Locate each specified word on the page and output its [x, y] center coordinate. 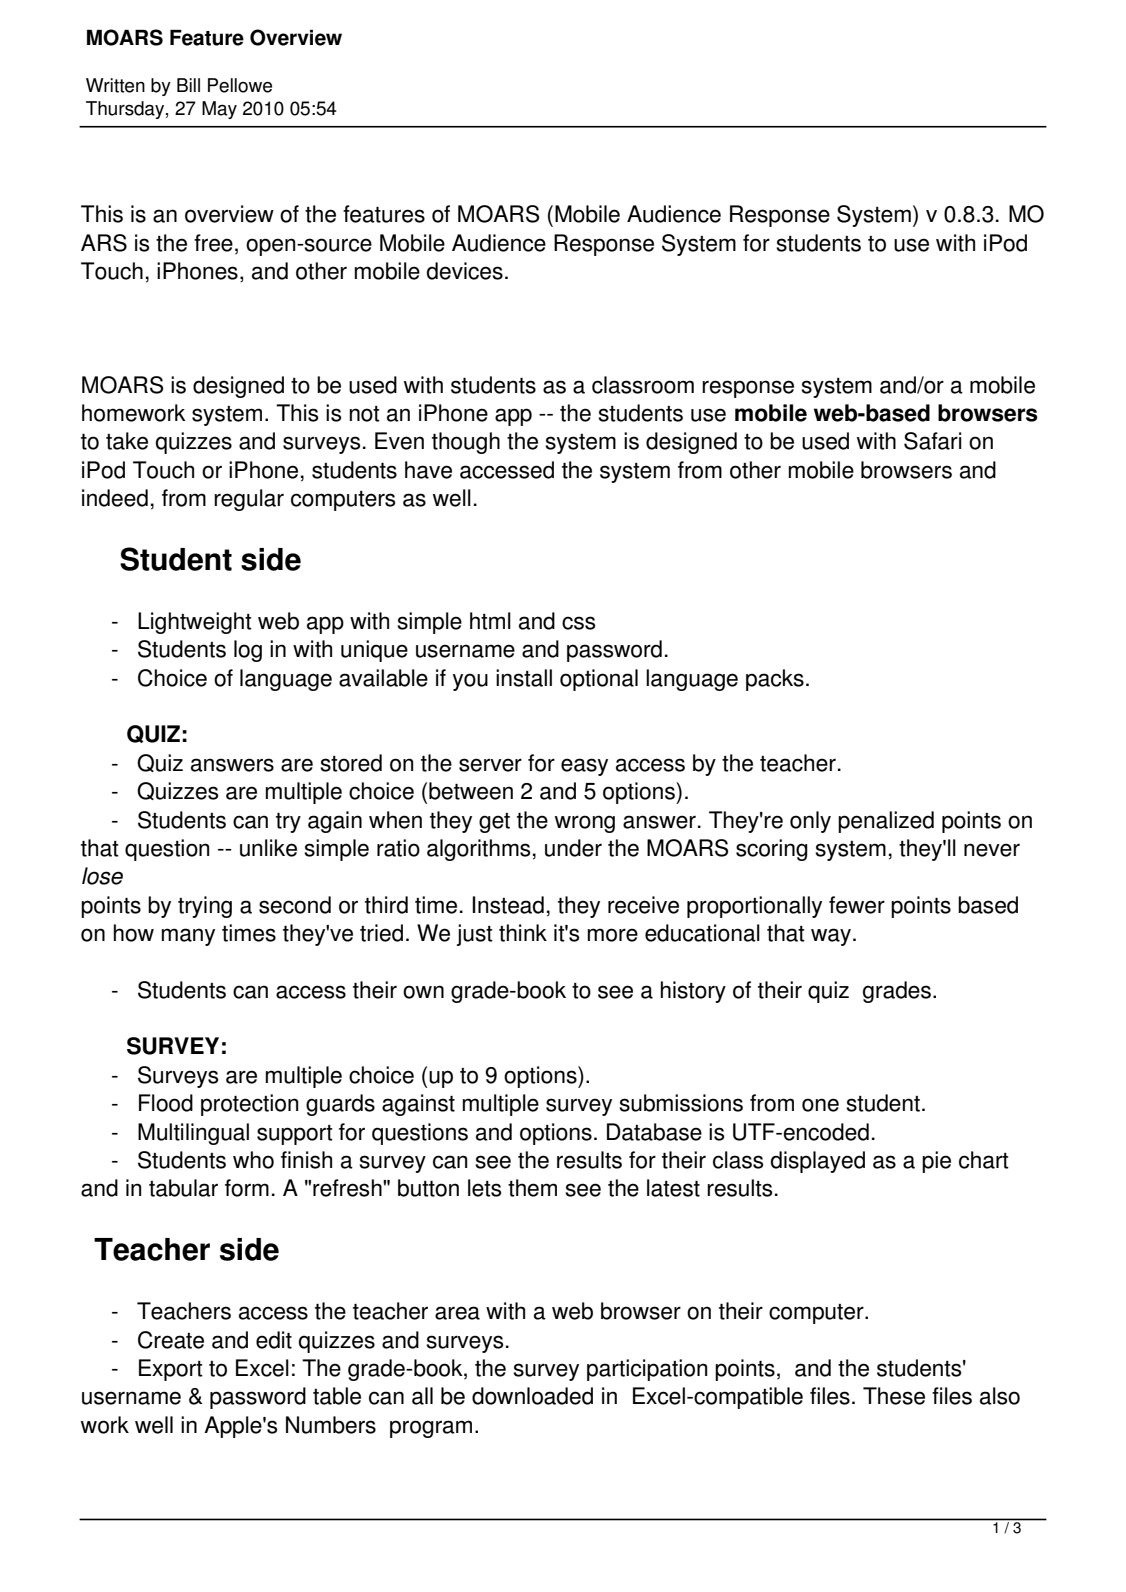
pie [936, 1162]
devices [465, 271]
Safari [933, 441]
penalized [886, 822]
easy [584, 767]
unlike [268, 848]
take [127, 441]
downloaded [532, 1396]
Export [171, 1370]
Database [654, 1132]
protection [249, 1105]
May [219, 110]
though [466, 443]
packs [775, 680]
